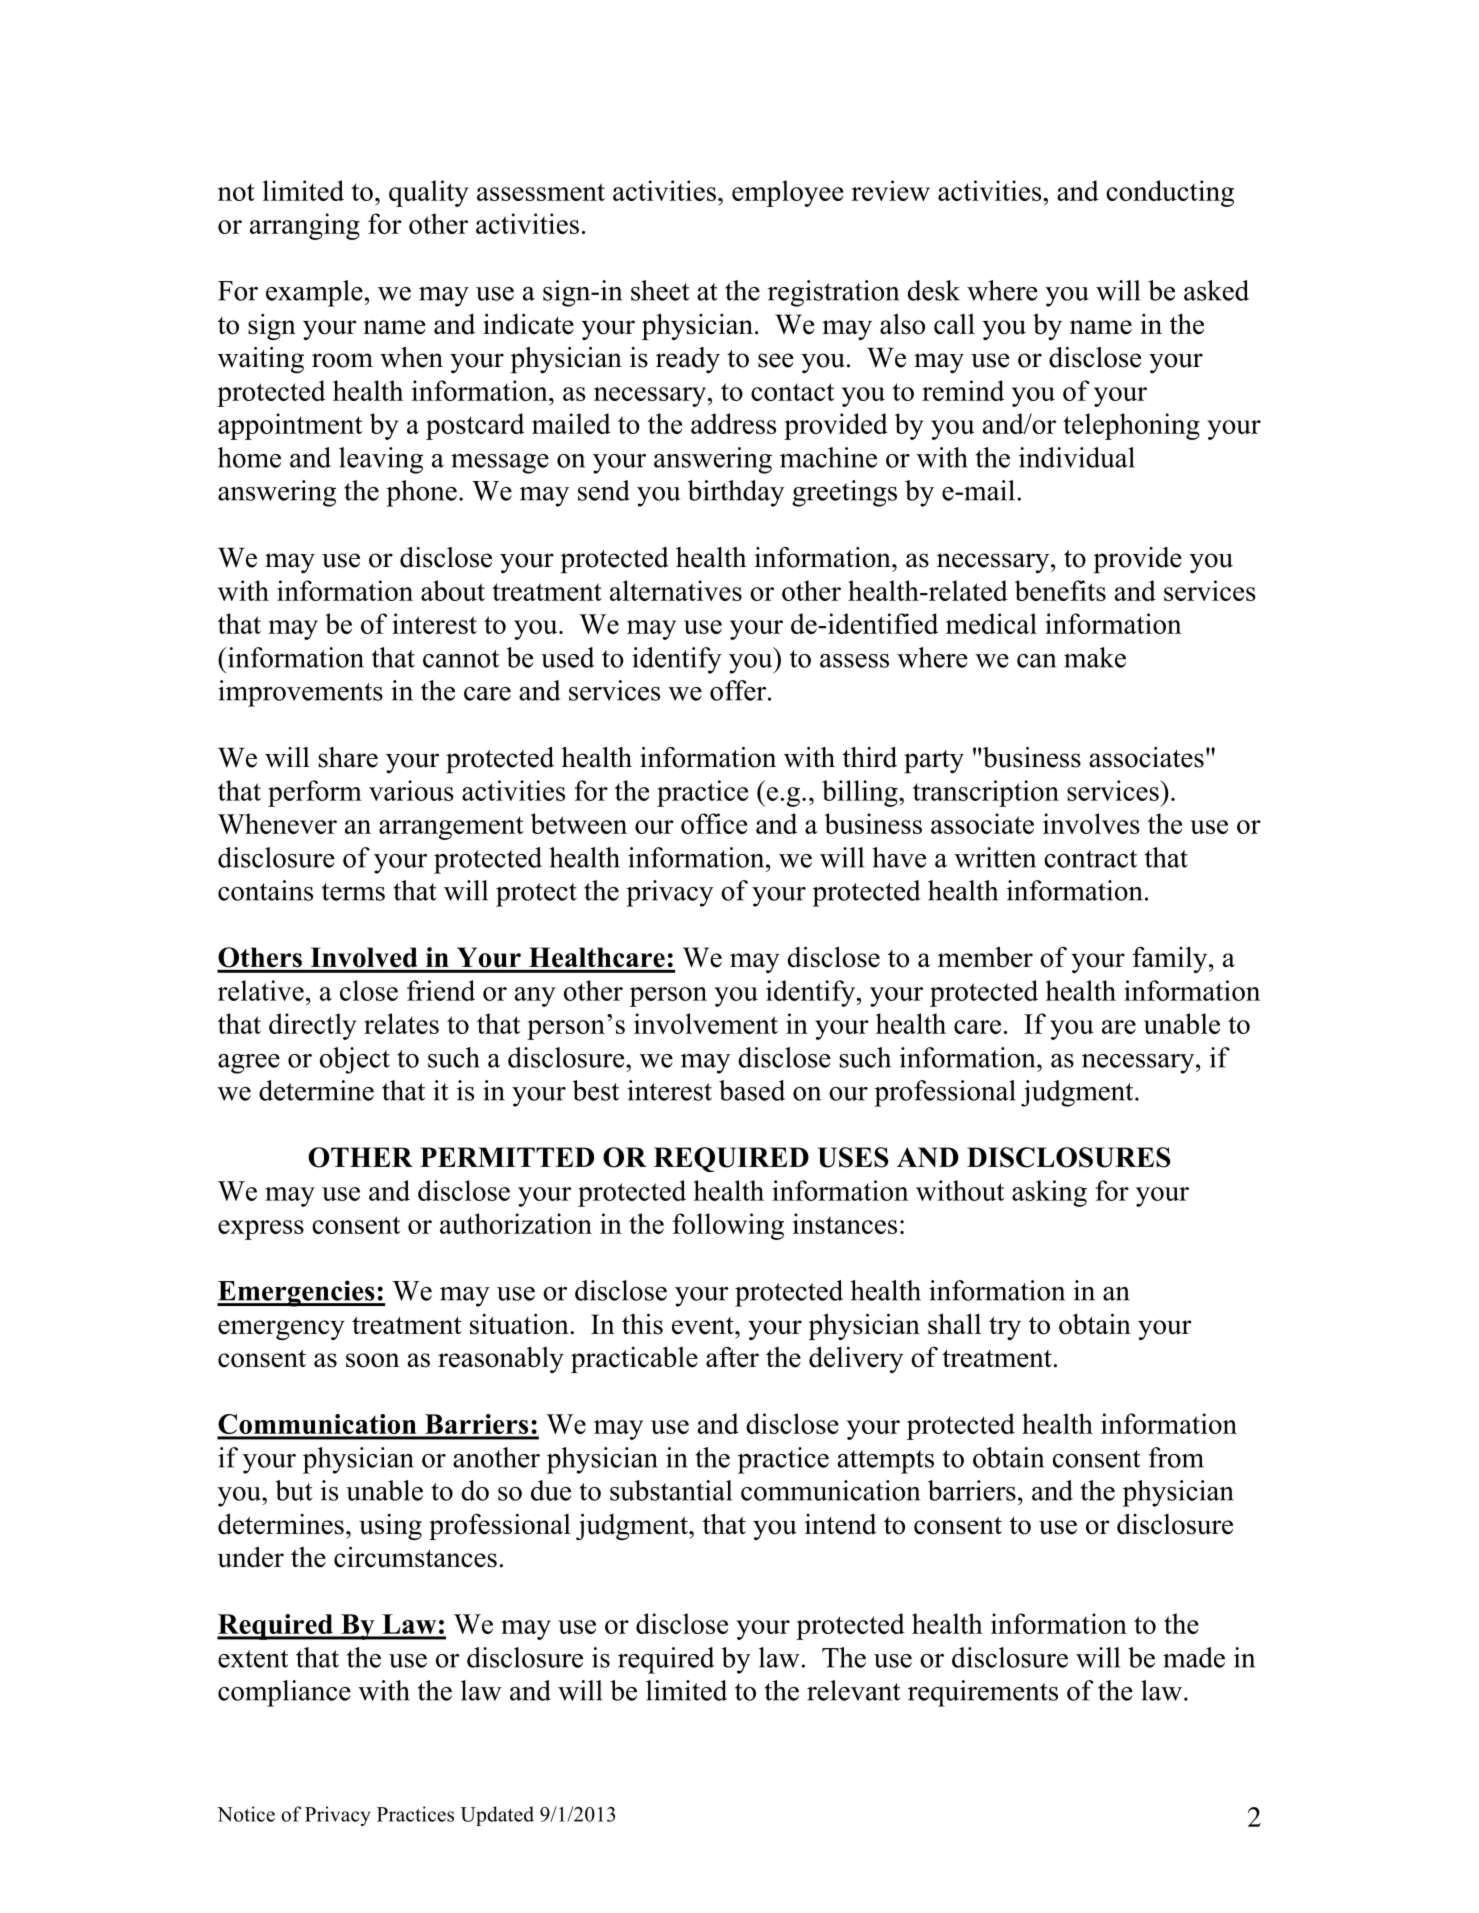 The height and width of the image is (1913, 1479). I want to click on Emergencies, so click(297, 1293).
